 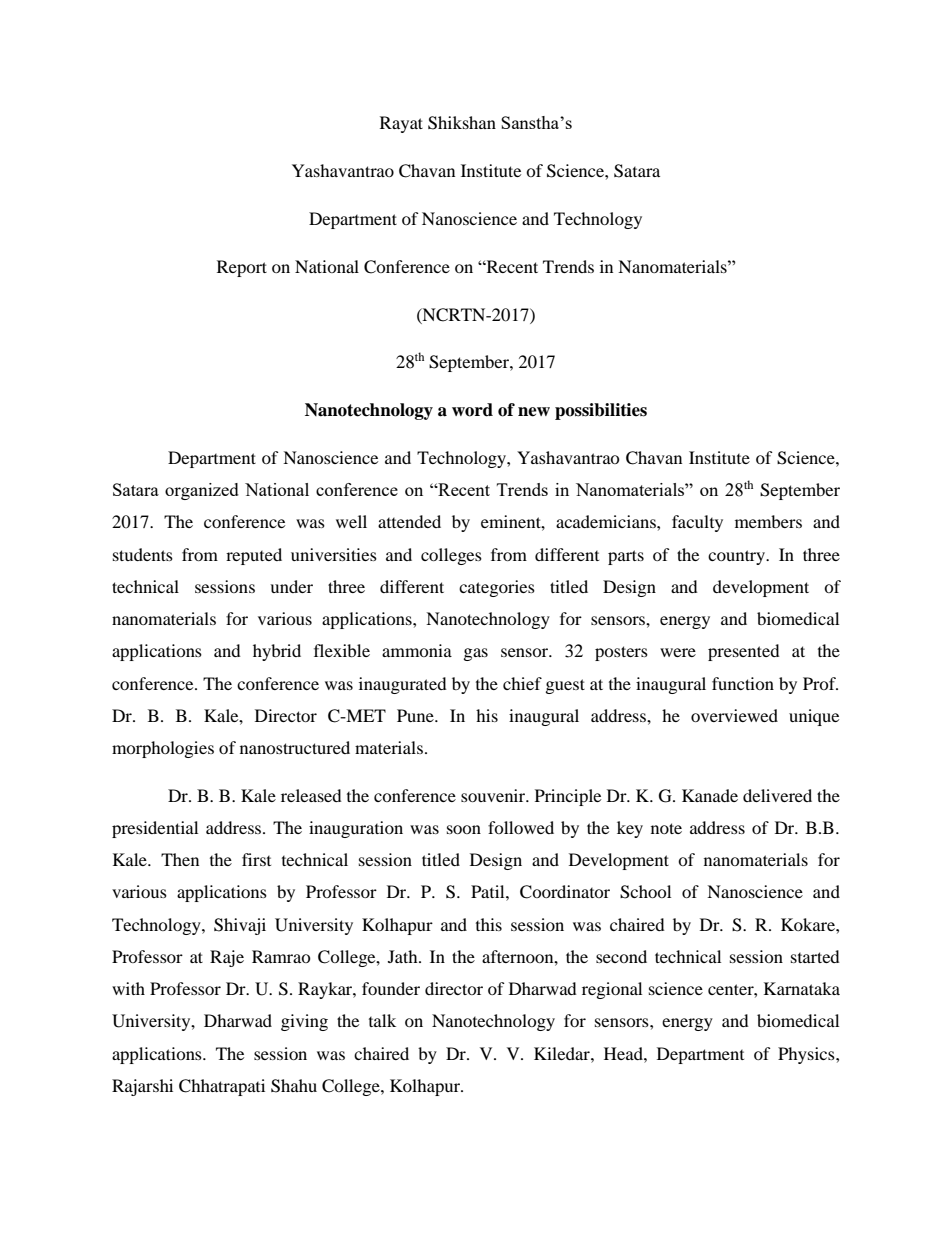 I want to click on possibilities, so click(x=601, y=411).
